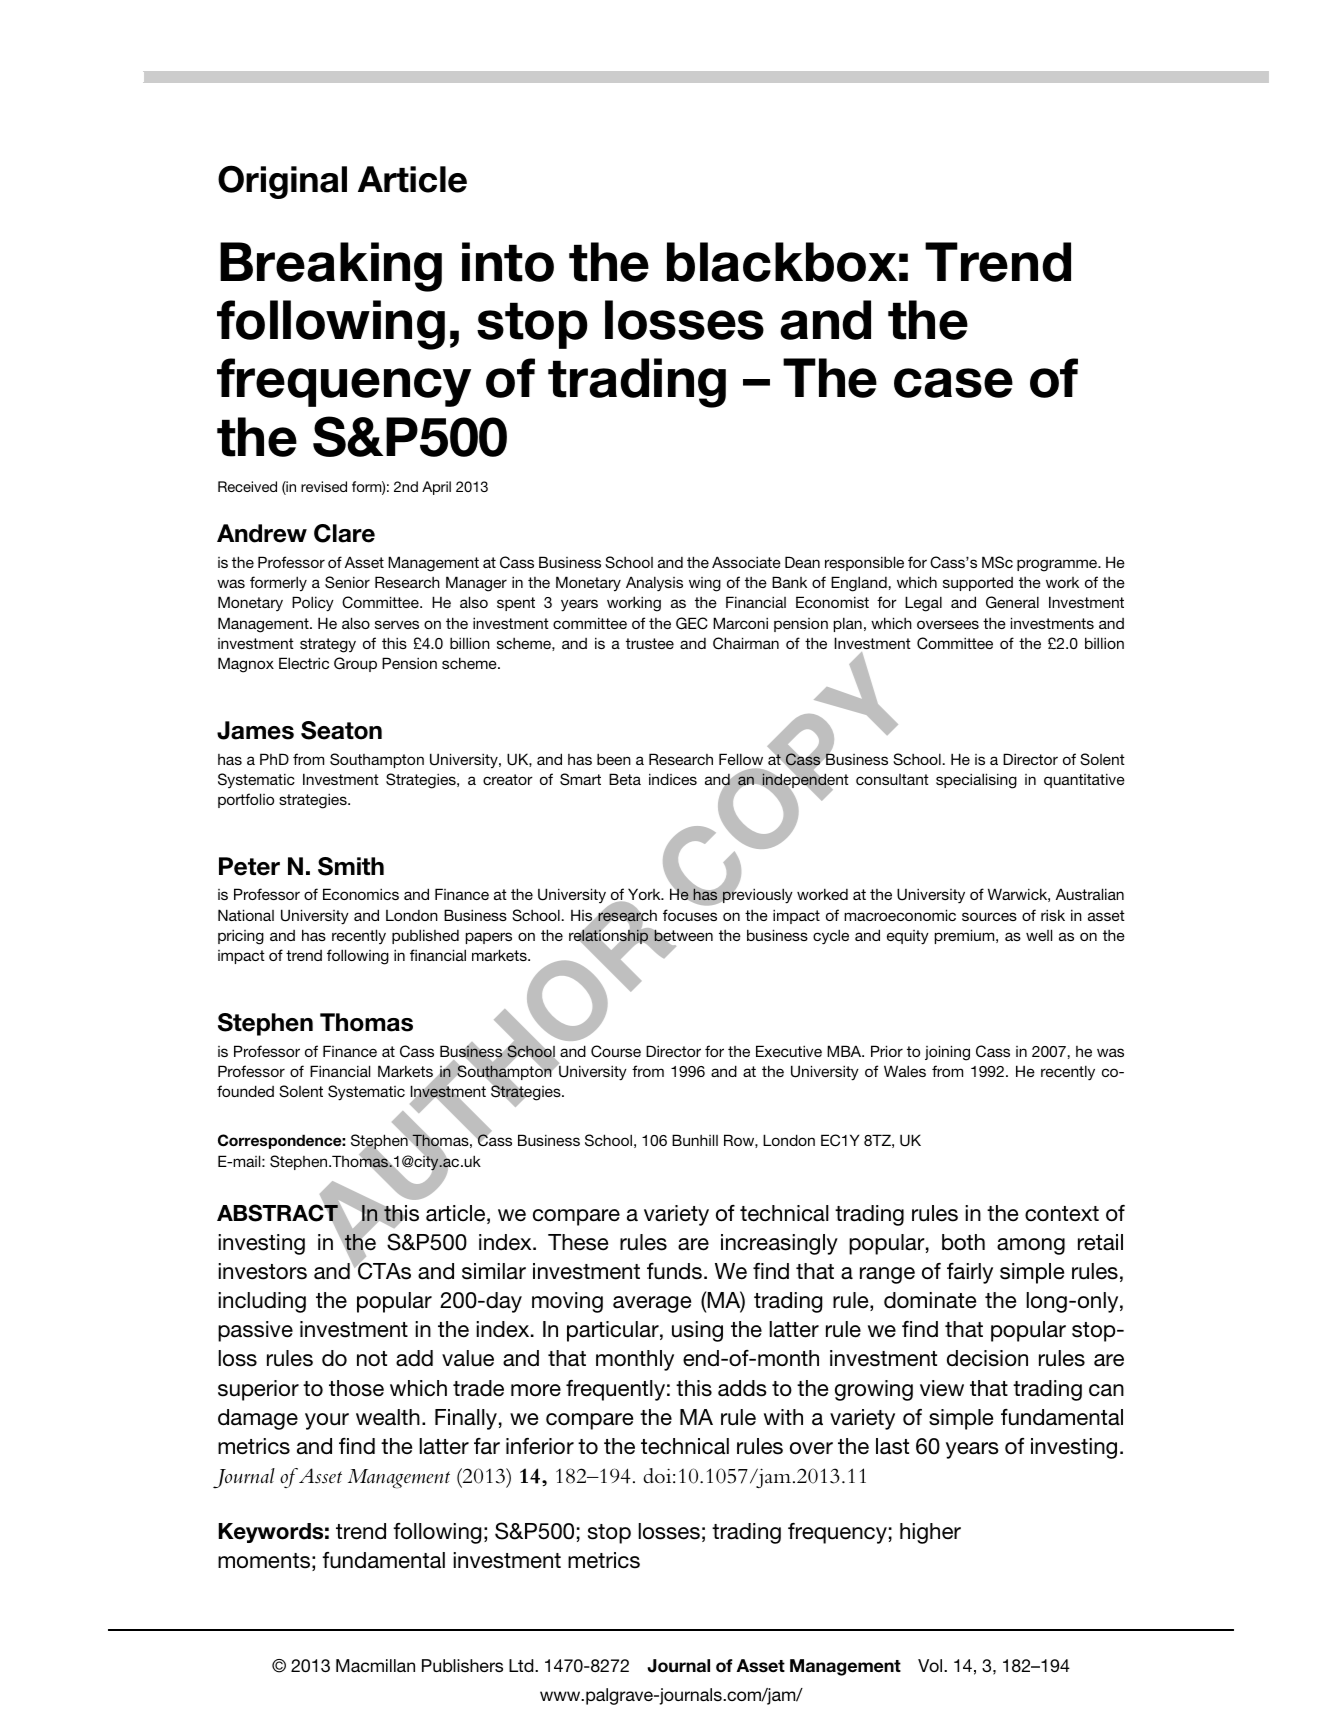 The height and width of the document is (1725, 1342). What do you see at coordinates (953, 383) in the document?
I see `case` at bounding box center [953, 383].
